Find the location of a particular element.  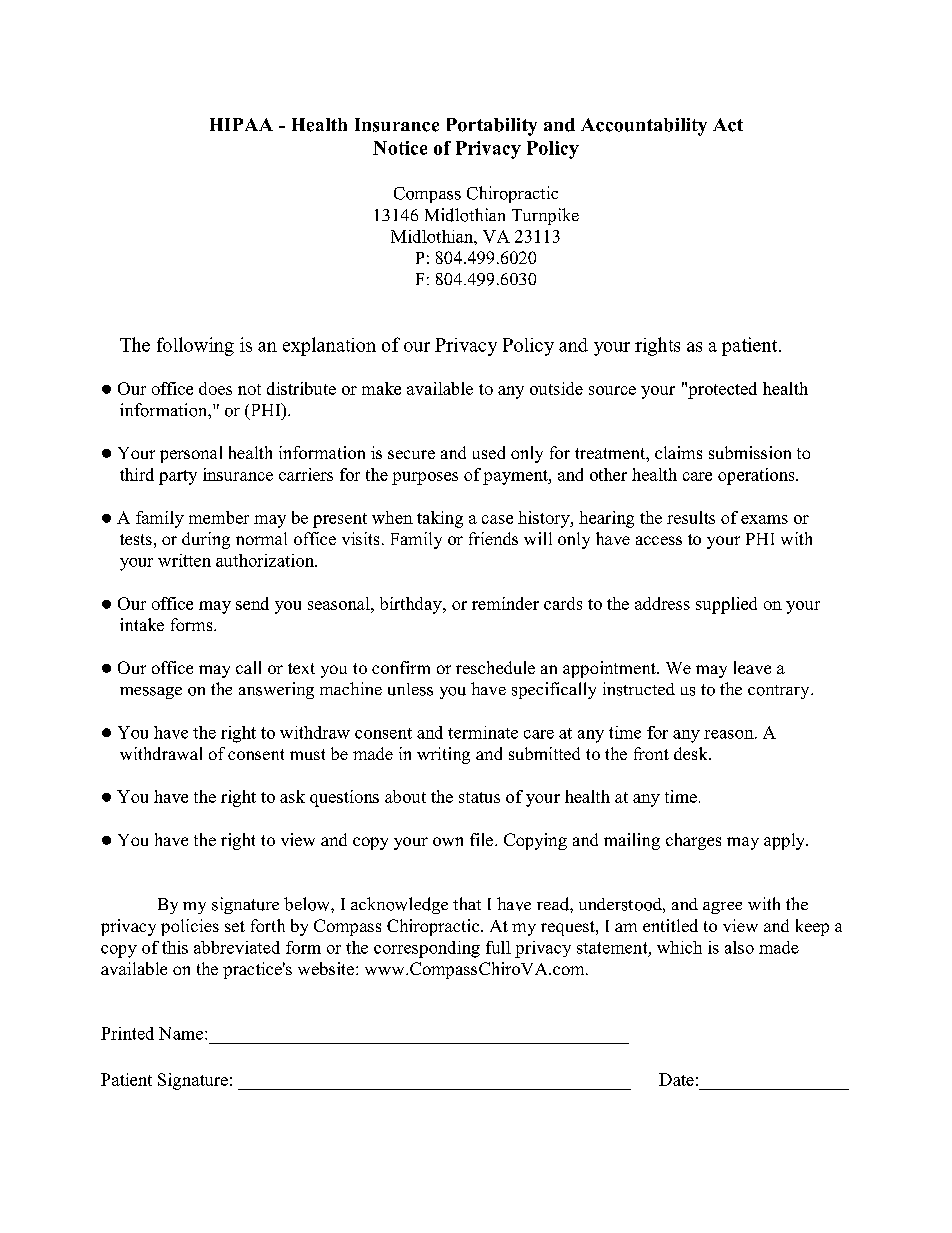

used is located at coordinates (489, 452).
